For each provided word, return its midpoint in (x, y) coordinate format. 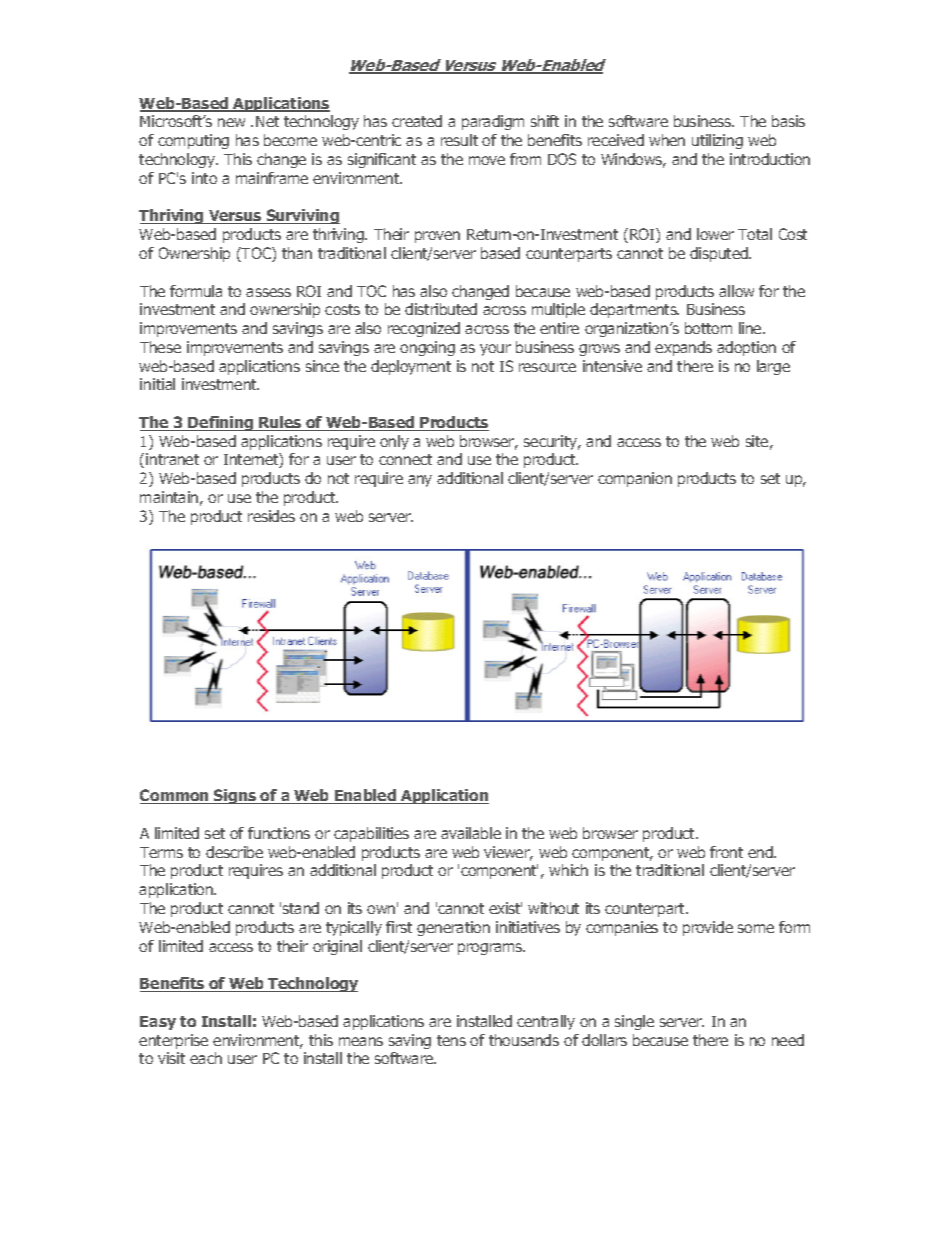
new (231, 122)
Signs (235, 796)
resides (271, 516)
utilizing (717, 141)
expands (683, 348)
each (206, 1058)
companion (635, 479)
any (420, 481)
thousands (524, 1040)
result (459, 140)
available (471, 833)
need (788, 1040)
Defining (221, 423)
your (495, 350)
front (726, 852)
